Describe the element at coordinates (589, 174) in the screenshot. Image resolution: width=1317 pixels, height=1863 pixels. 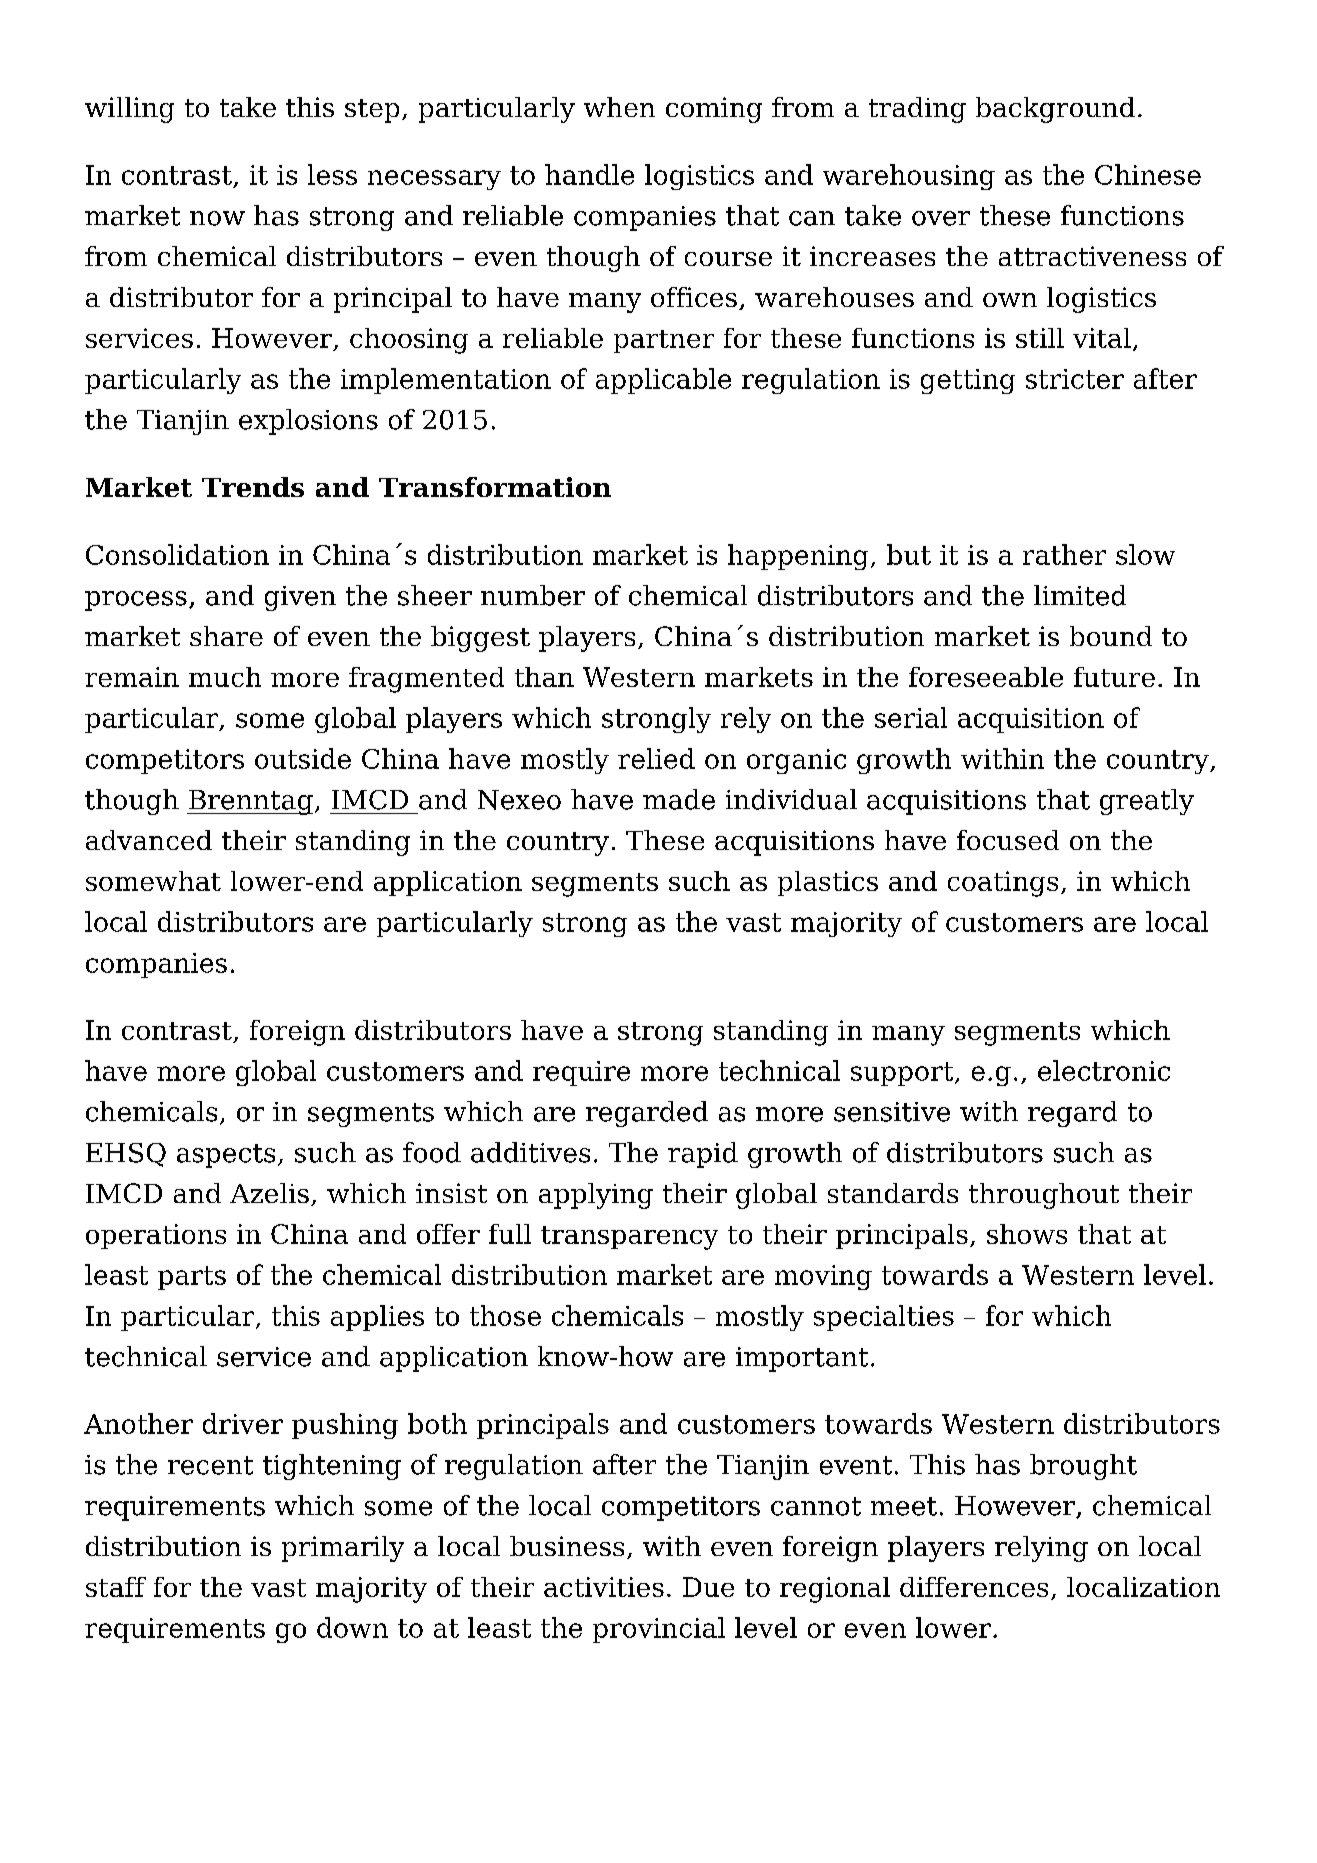
I see `handle` at that location.
